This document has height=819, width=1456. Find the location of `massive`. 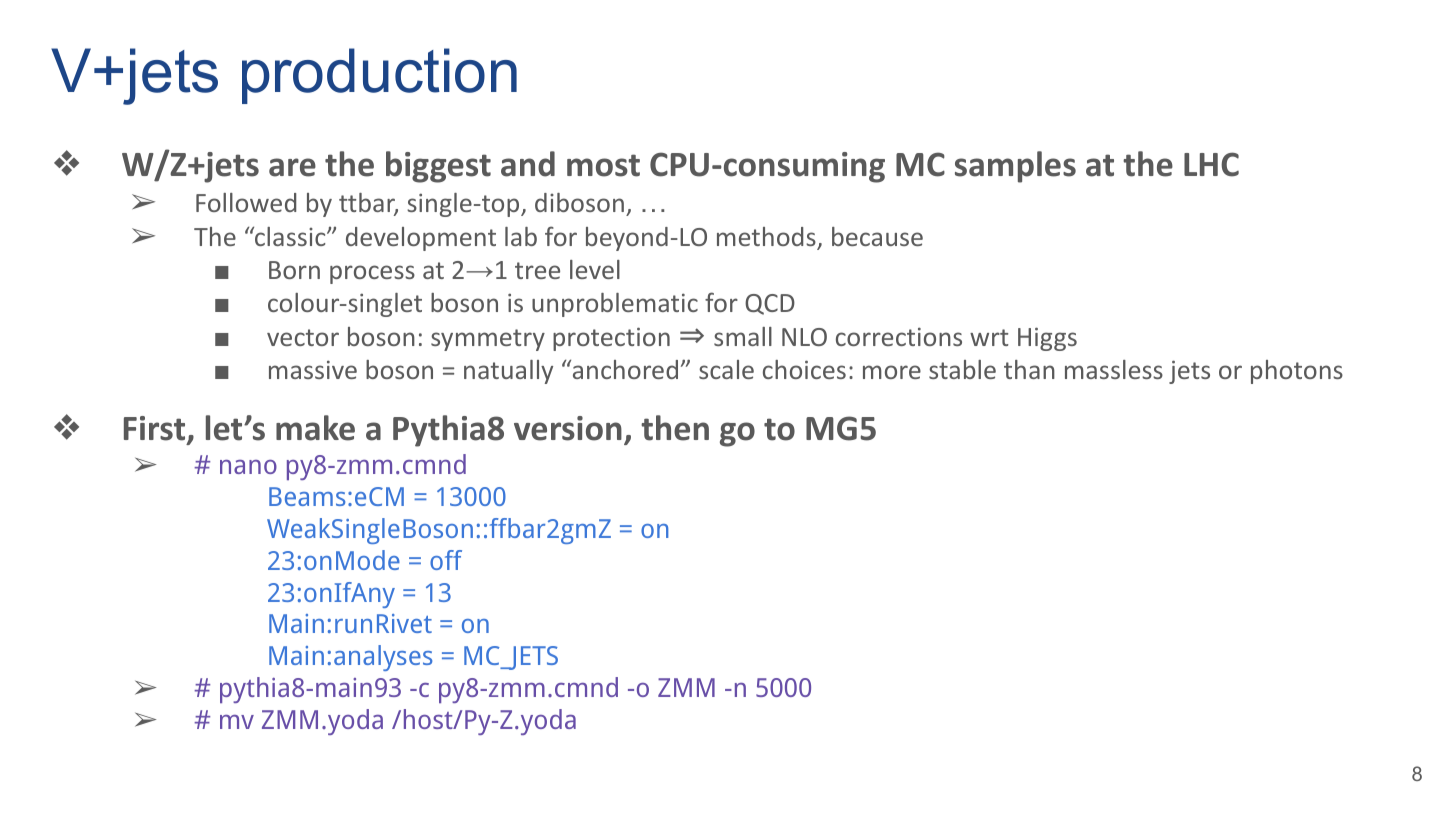

massive is located at coordinates (313, 369).
